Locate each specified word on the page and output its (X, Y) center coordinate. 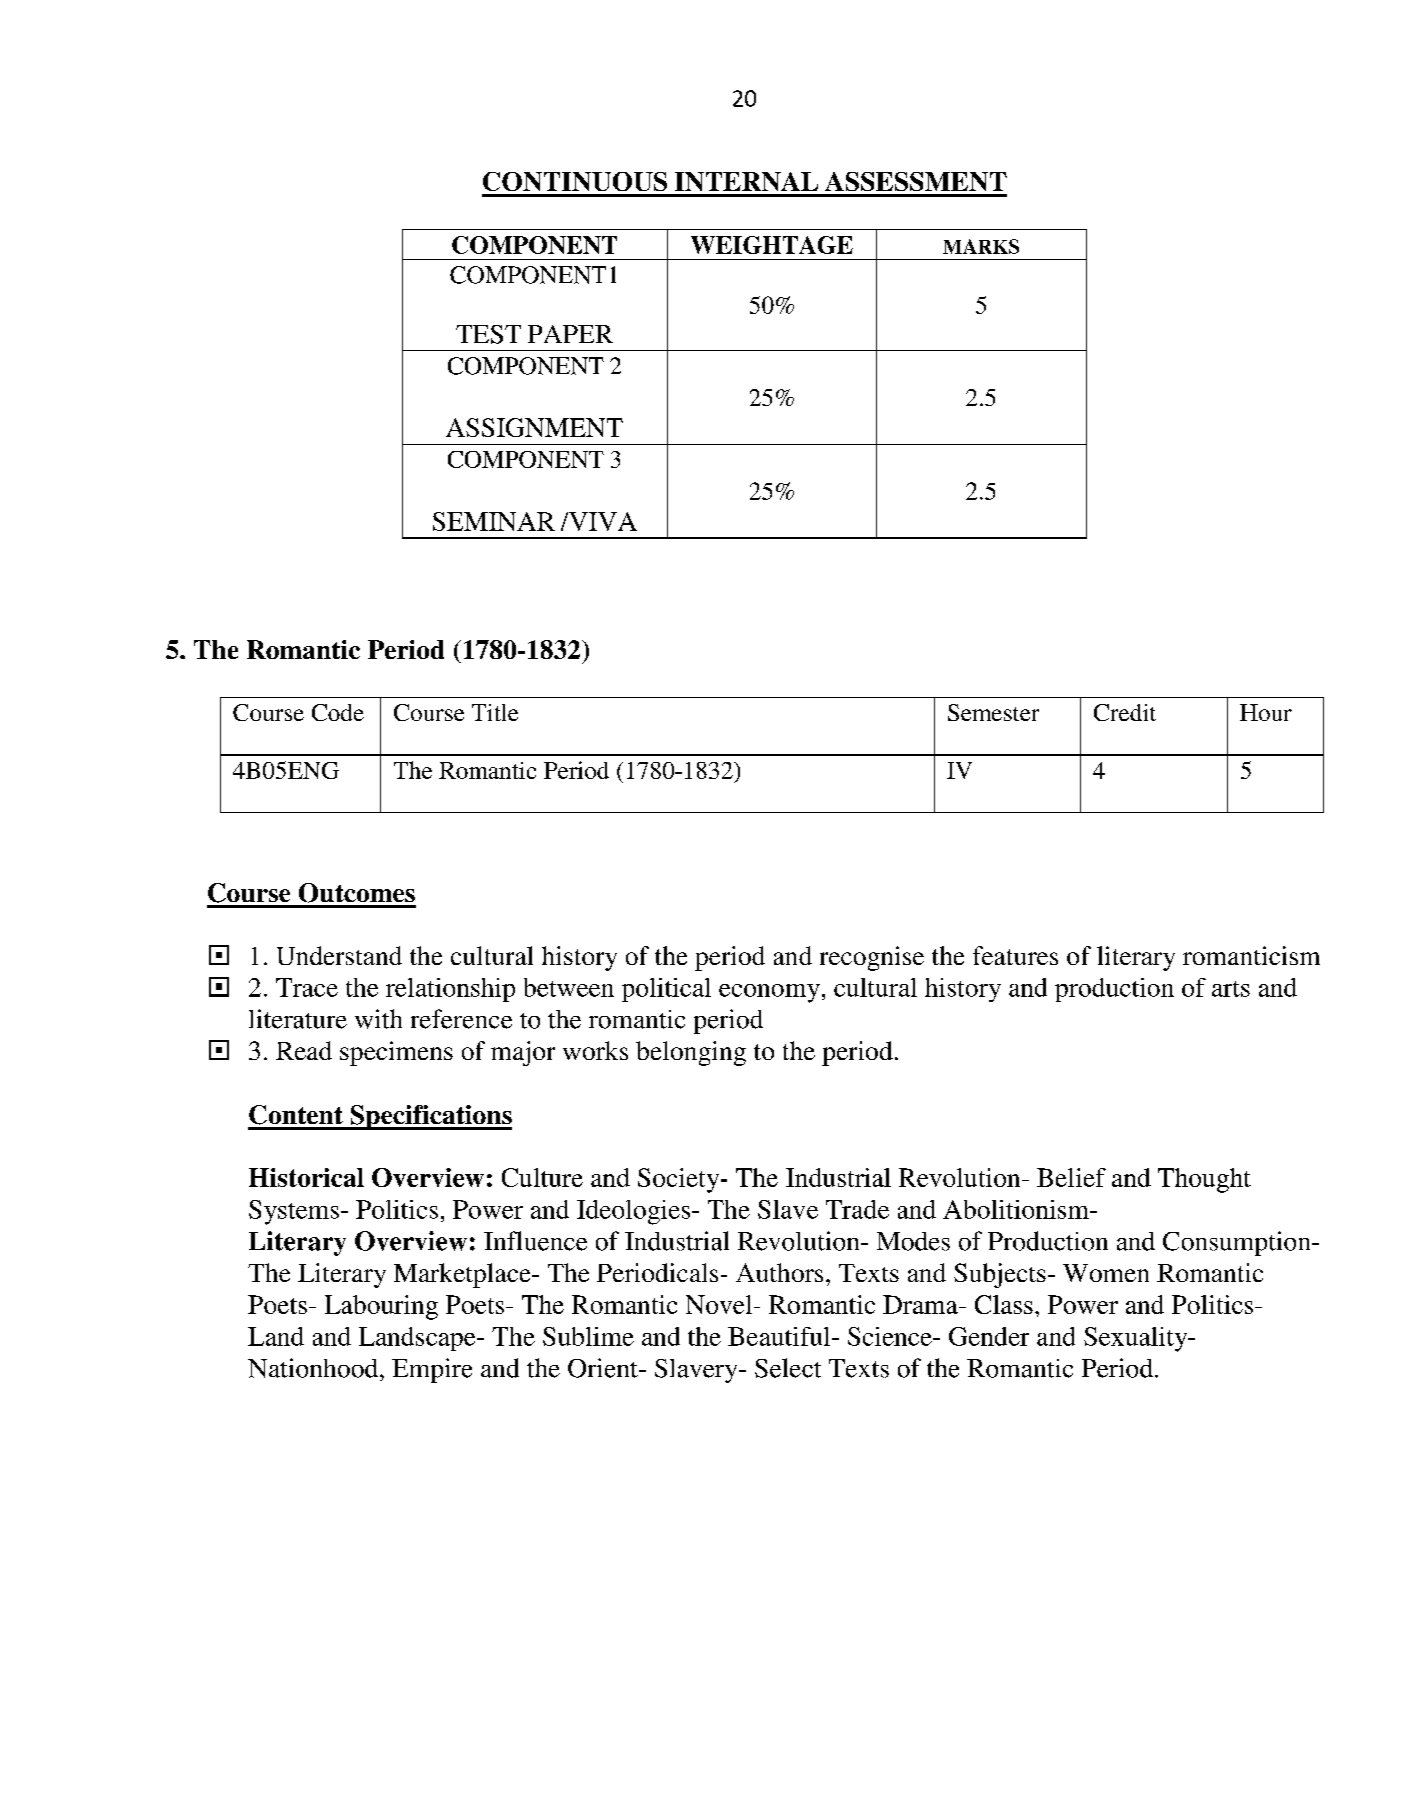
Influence (535, 1241)
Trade (857, 1209)
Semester (993, 712)
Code (338, 712)
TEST (488, 334)
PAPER (570, 334)
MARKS (981, 246)
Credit (1125, 712)
